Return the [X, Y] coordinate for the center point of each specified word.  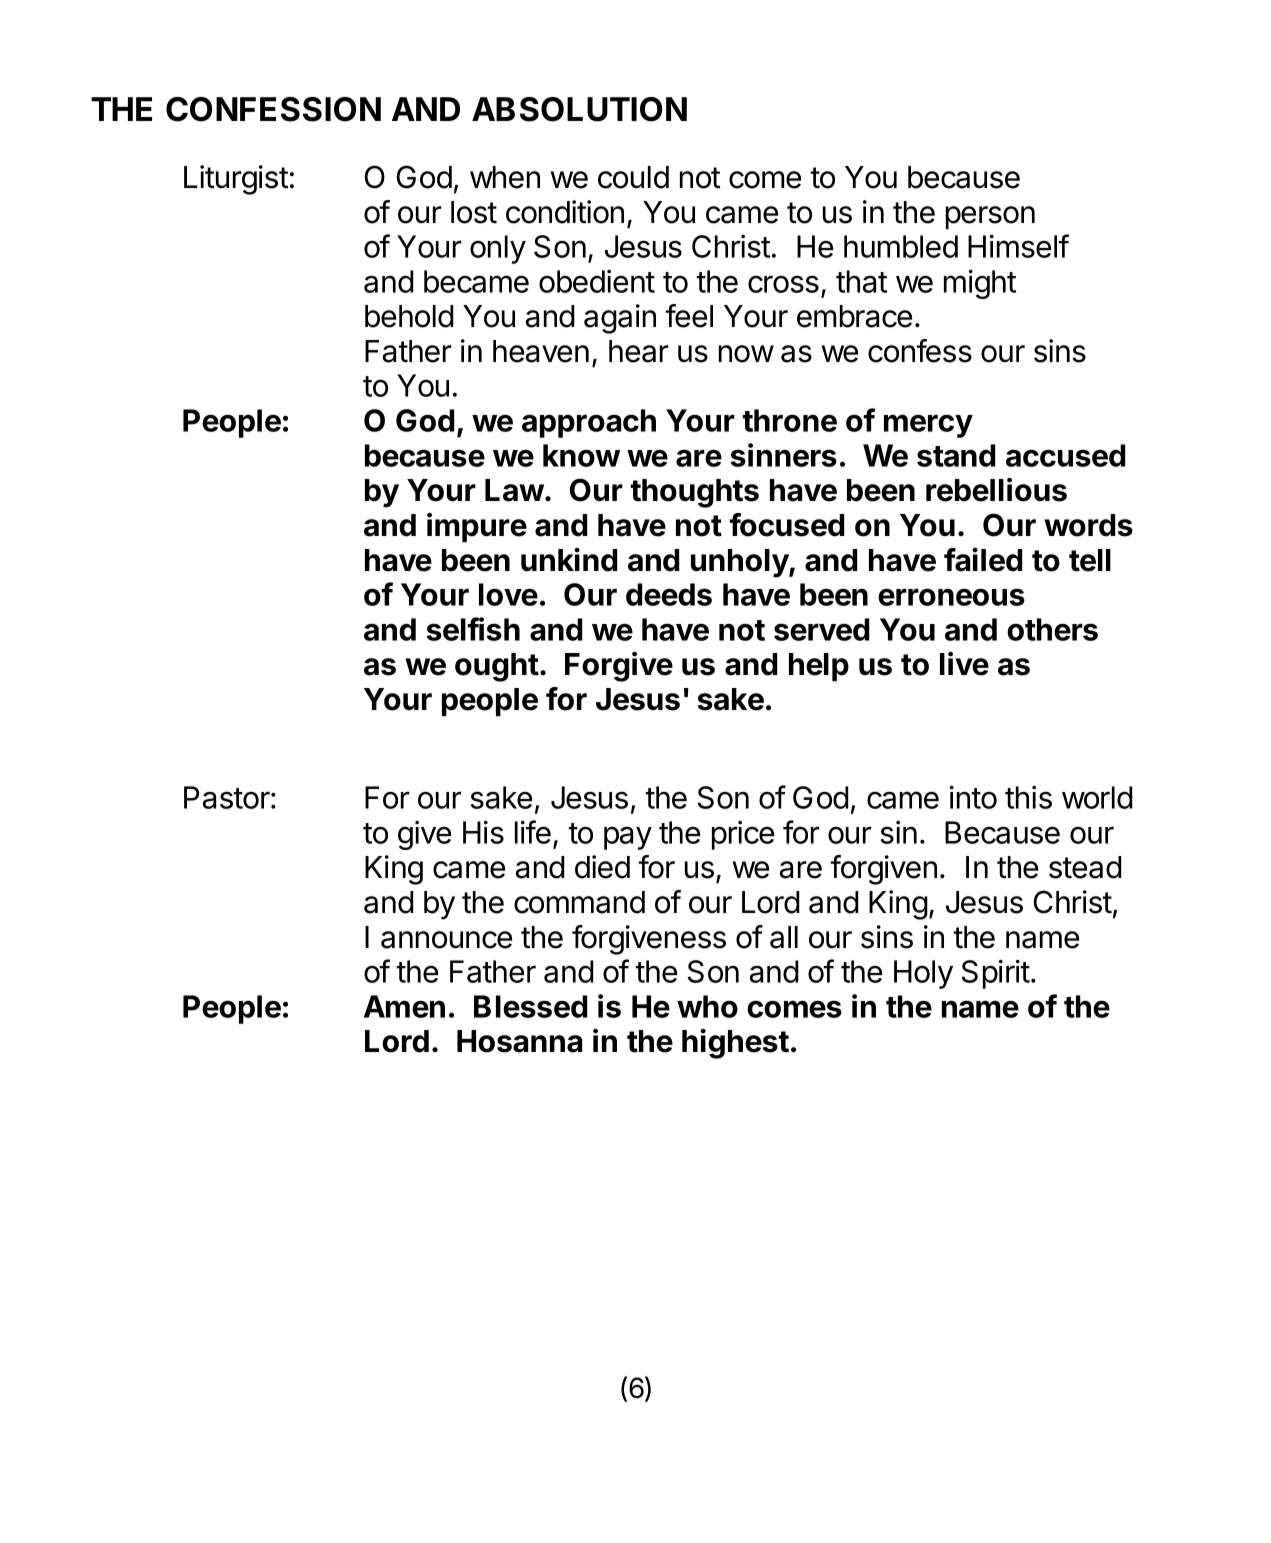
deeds [669, 594]
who [707, 1006]
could [633, 177]
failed [983, 560]
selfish [473, 629]
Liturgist [236, 180]
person [990, 217]
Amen [404, 1006]
